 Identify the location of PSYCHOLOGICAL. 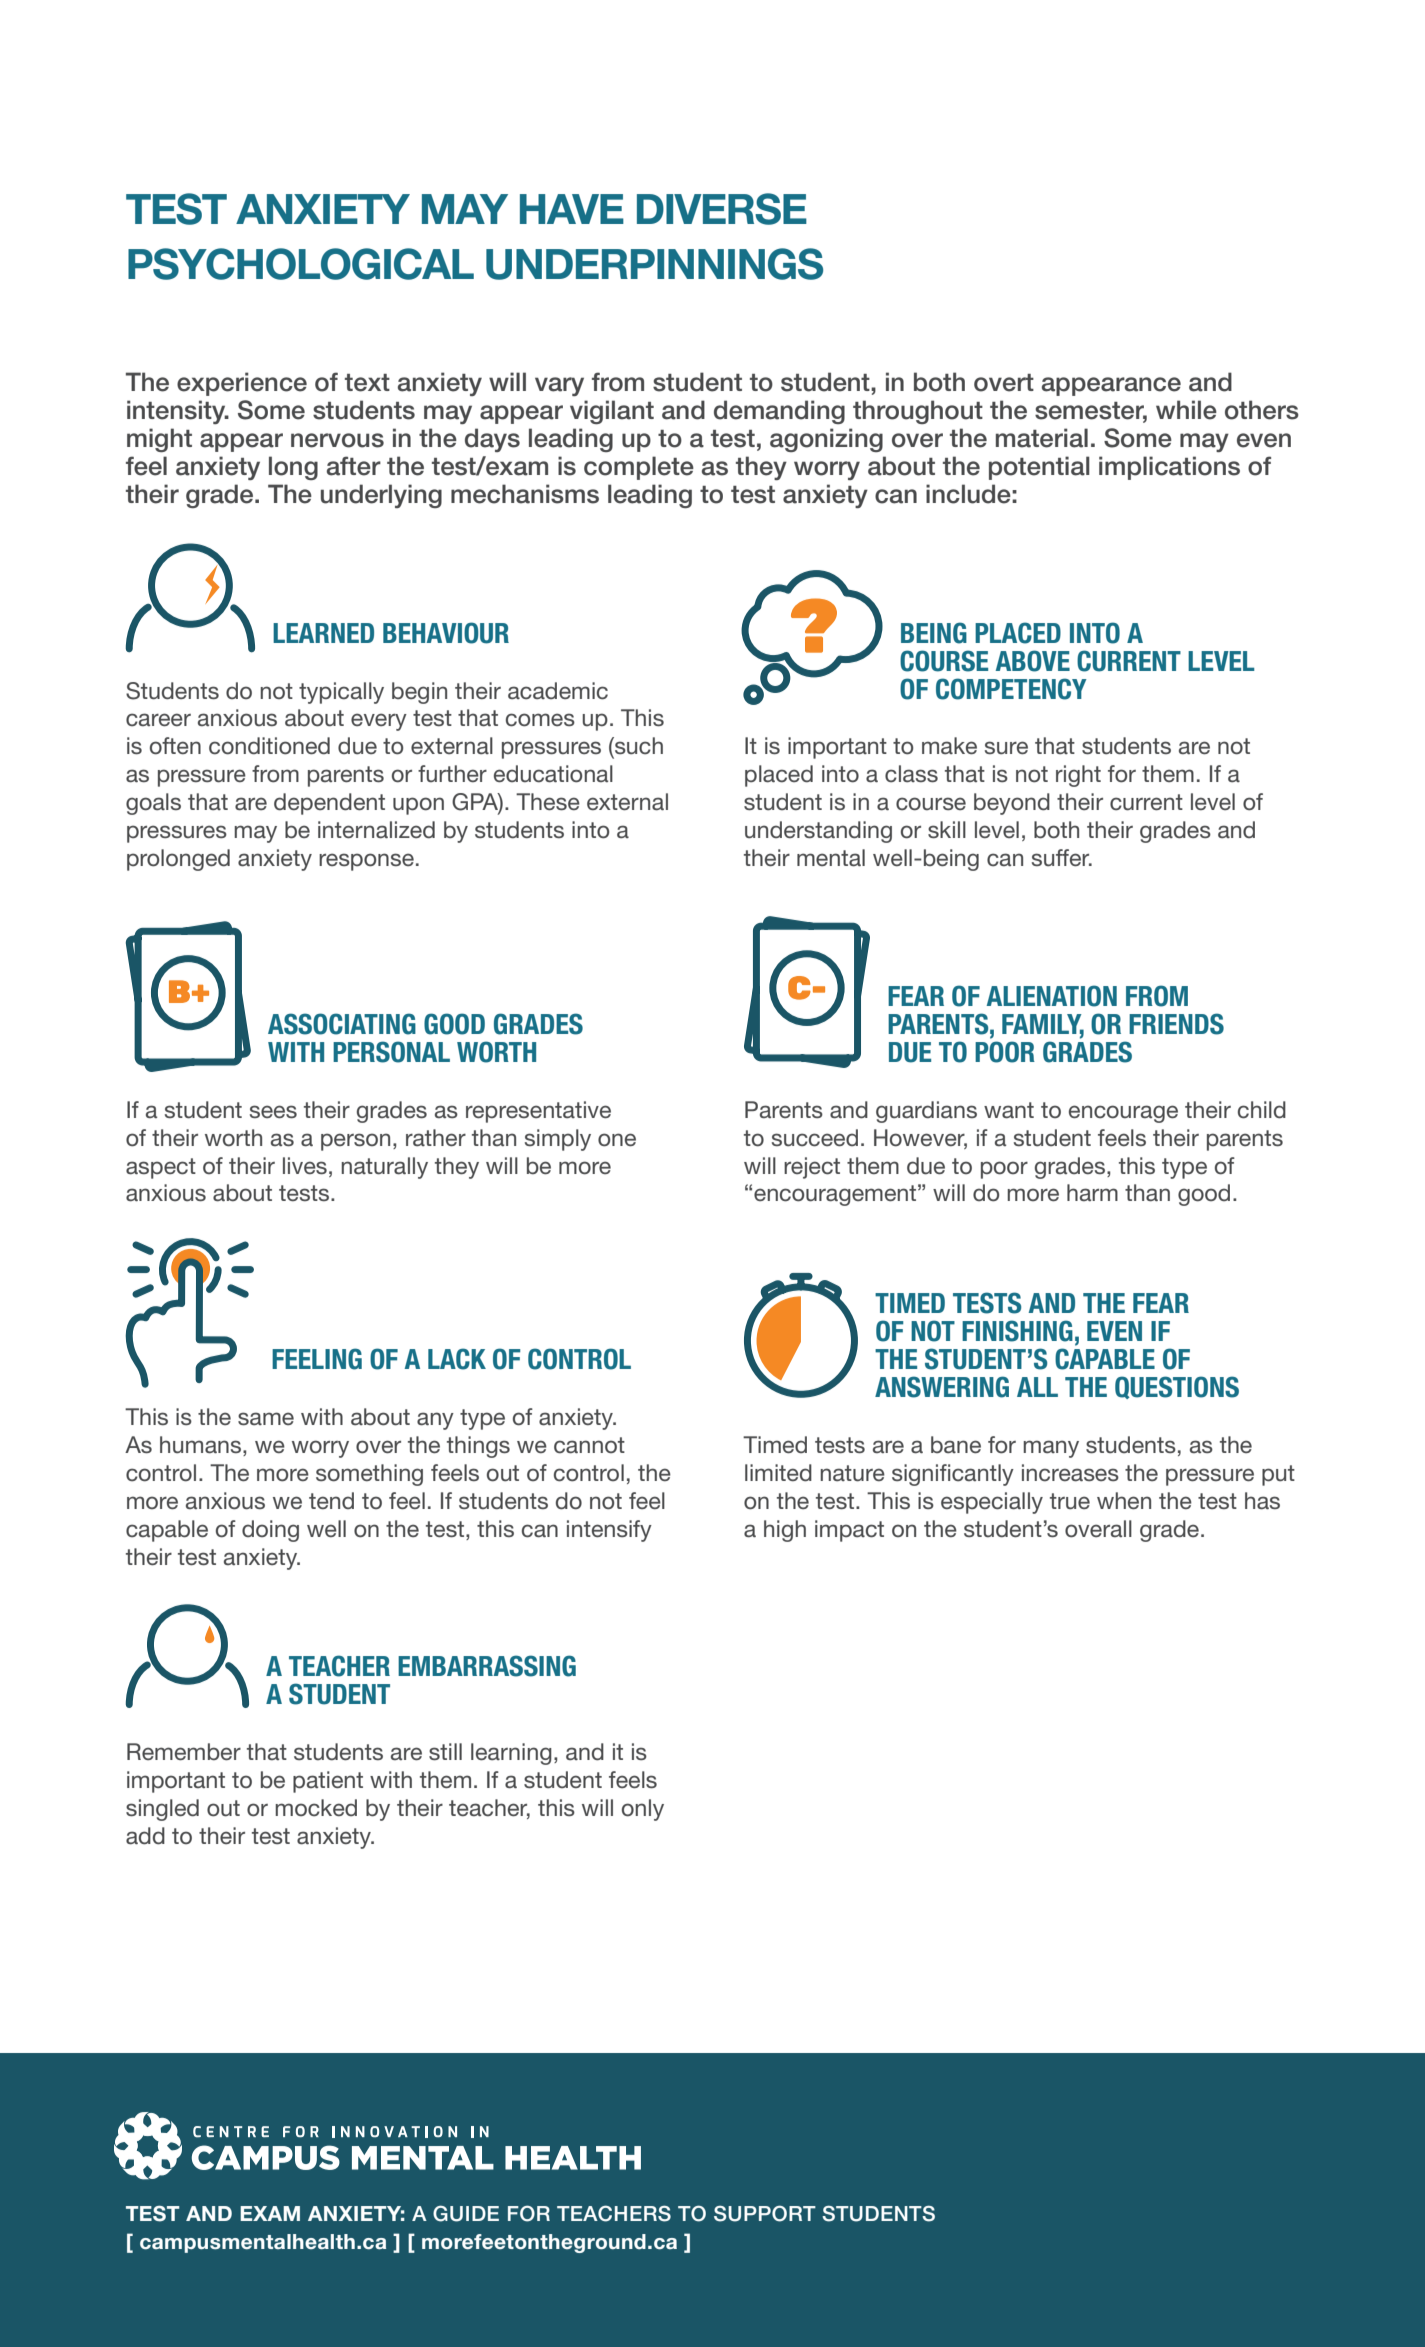
(301, 264).
